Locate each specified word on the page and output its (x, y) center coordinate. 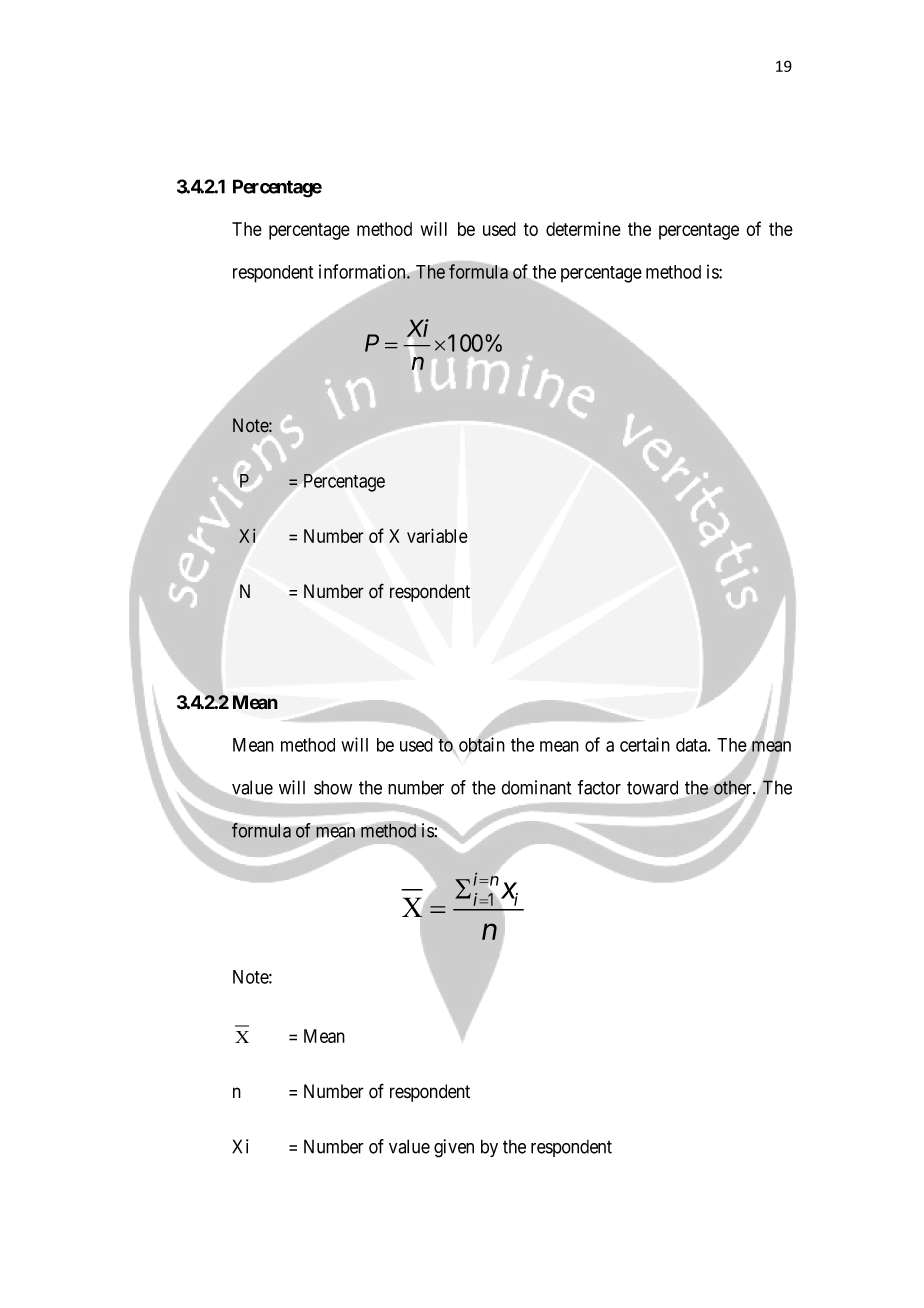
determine (583, 229)
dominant (536, 787)
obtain (482, 744)
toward (652, 787)
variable (437, 535)
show (333, 787)
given (454, 1148)
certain (645, 744)
